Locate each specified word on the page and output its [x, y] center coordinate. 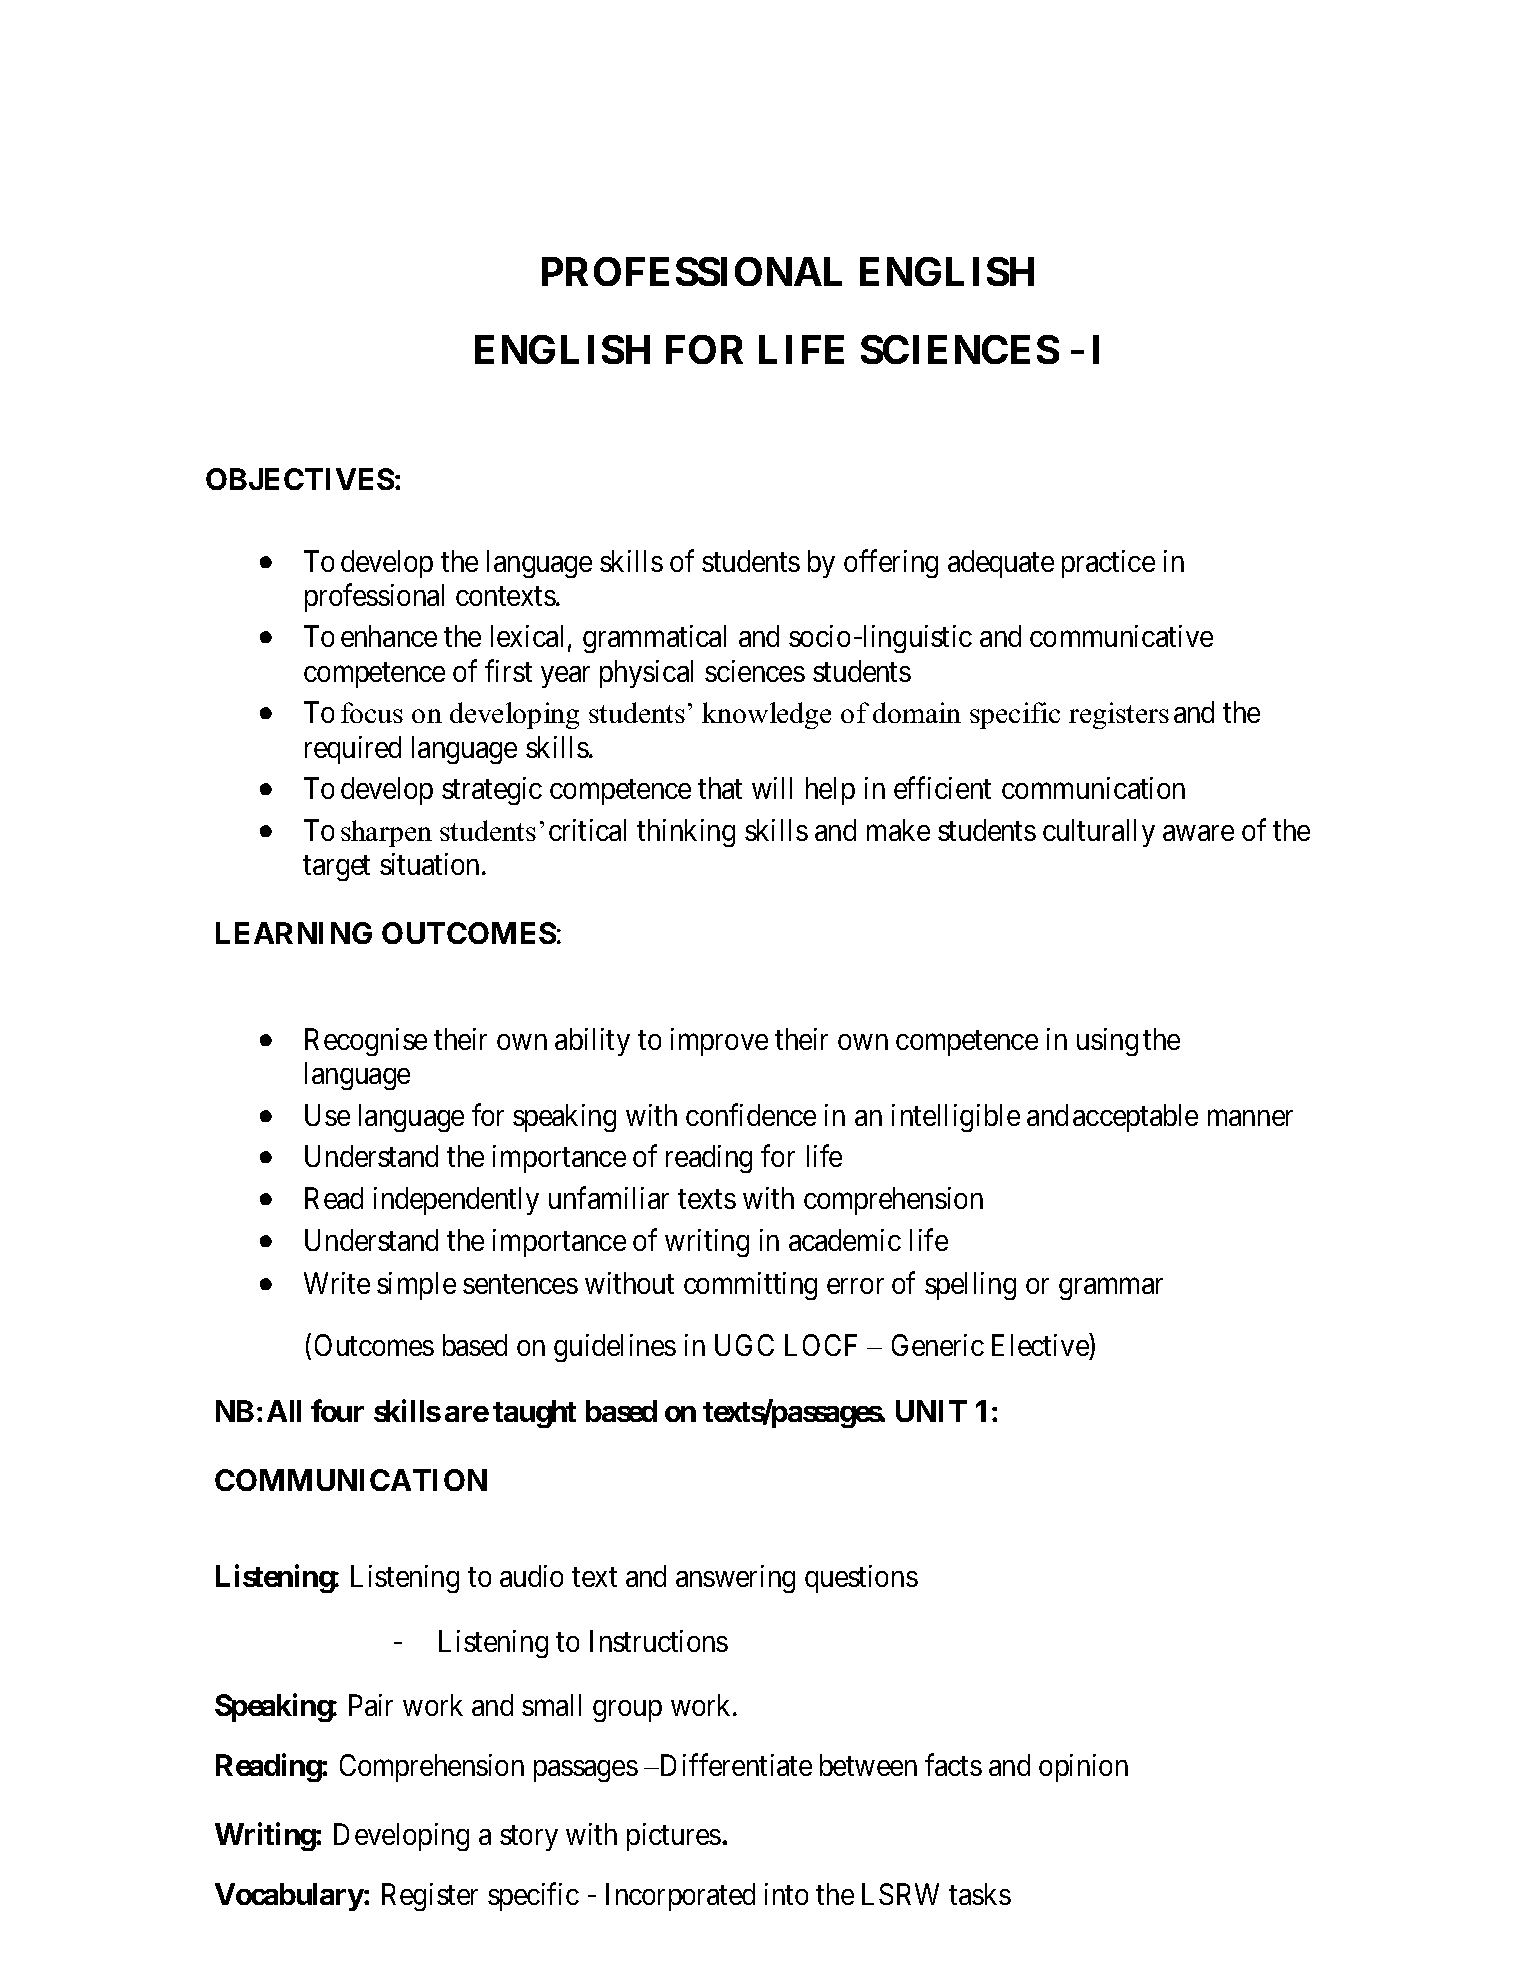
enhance [389, 636]
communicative [1121, 636]
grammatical [654, 639]
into [786, 1894]
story [529, 1838]
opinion [1083, 1768]
